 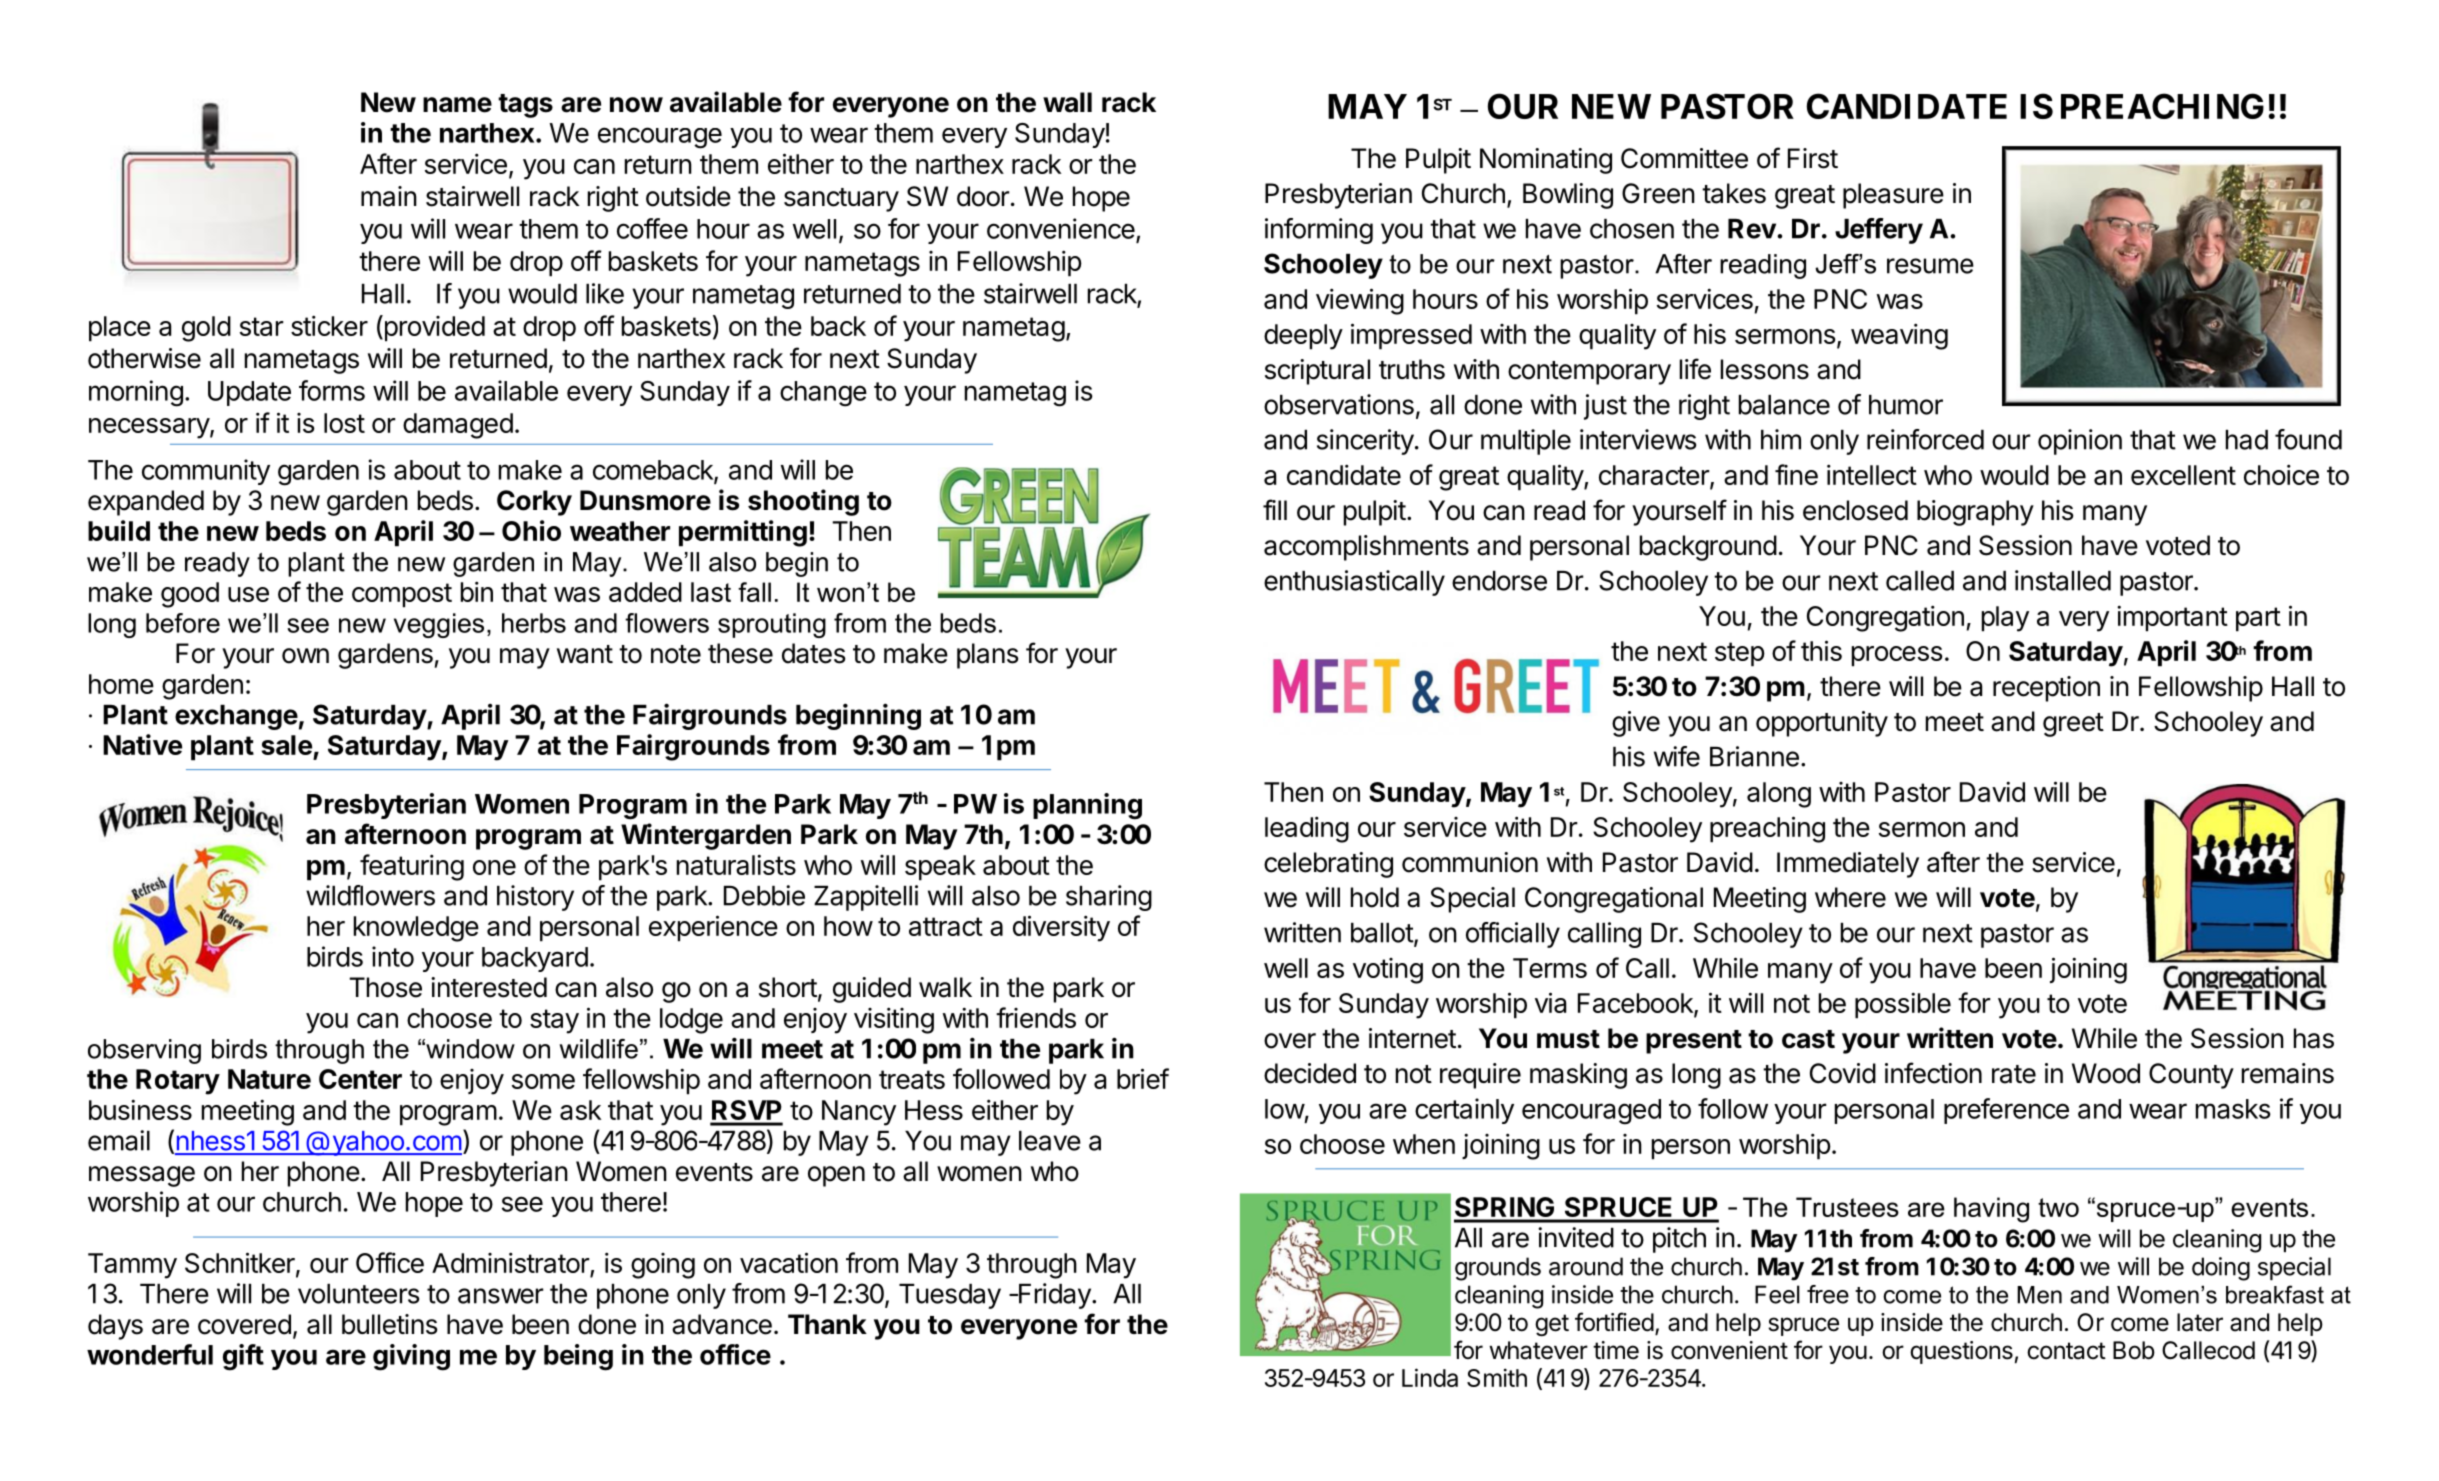 I want to click on wall, so click(x=1067, y=102).
